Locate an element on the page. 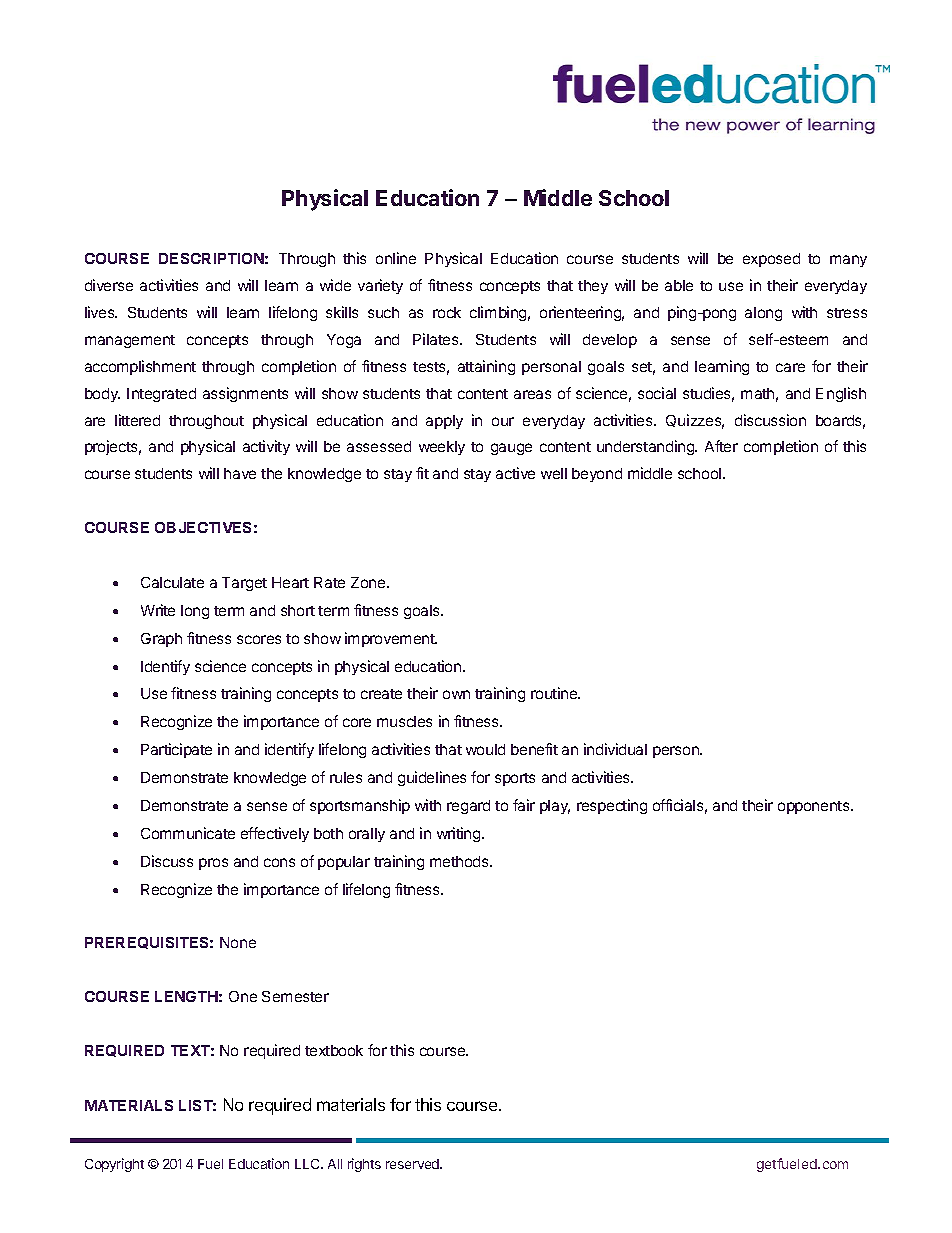  After is located at coordinates (721, 446).
